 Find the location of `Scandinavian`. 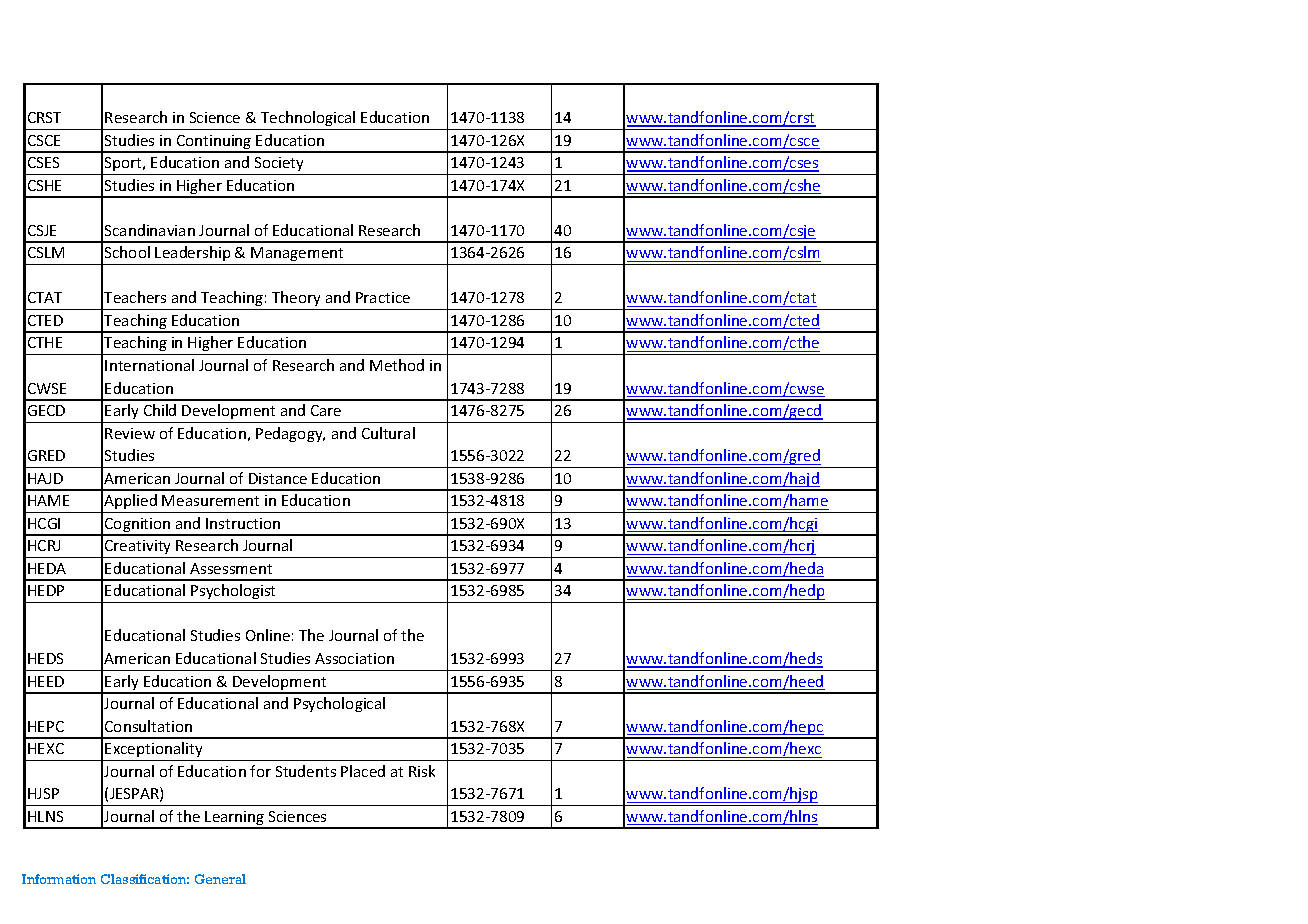

Scandinavian is located at coordinates (150, 230).
